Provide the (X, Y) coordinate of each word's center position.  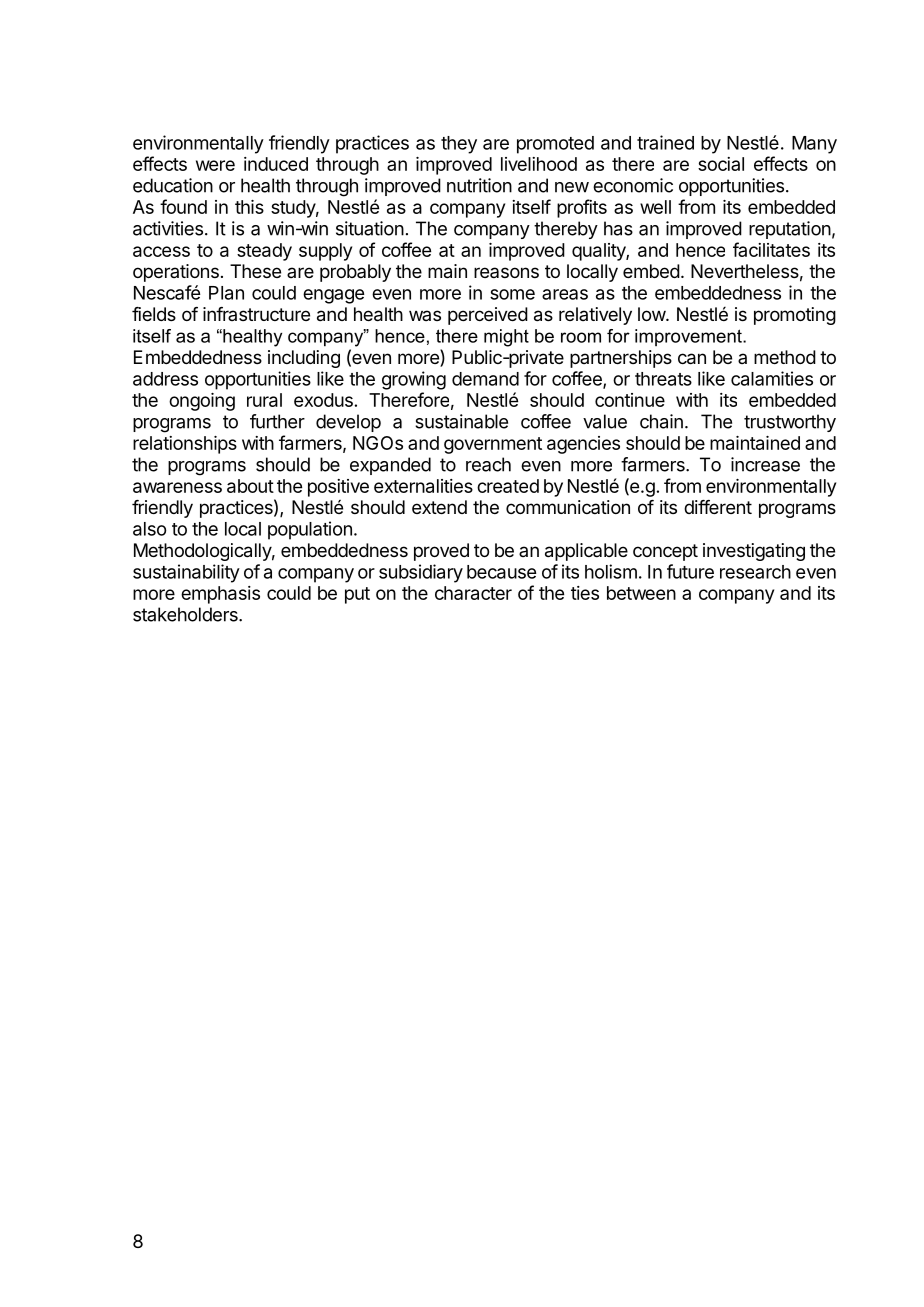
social (721, 164)
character (473, 593)
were (215, 165)
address (165, 379)
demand (485, 379)
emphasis (220, 595)
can (692, 359)
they (459, 145)
